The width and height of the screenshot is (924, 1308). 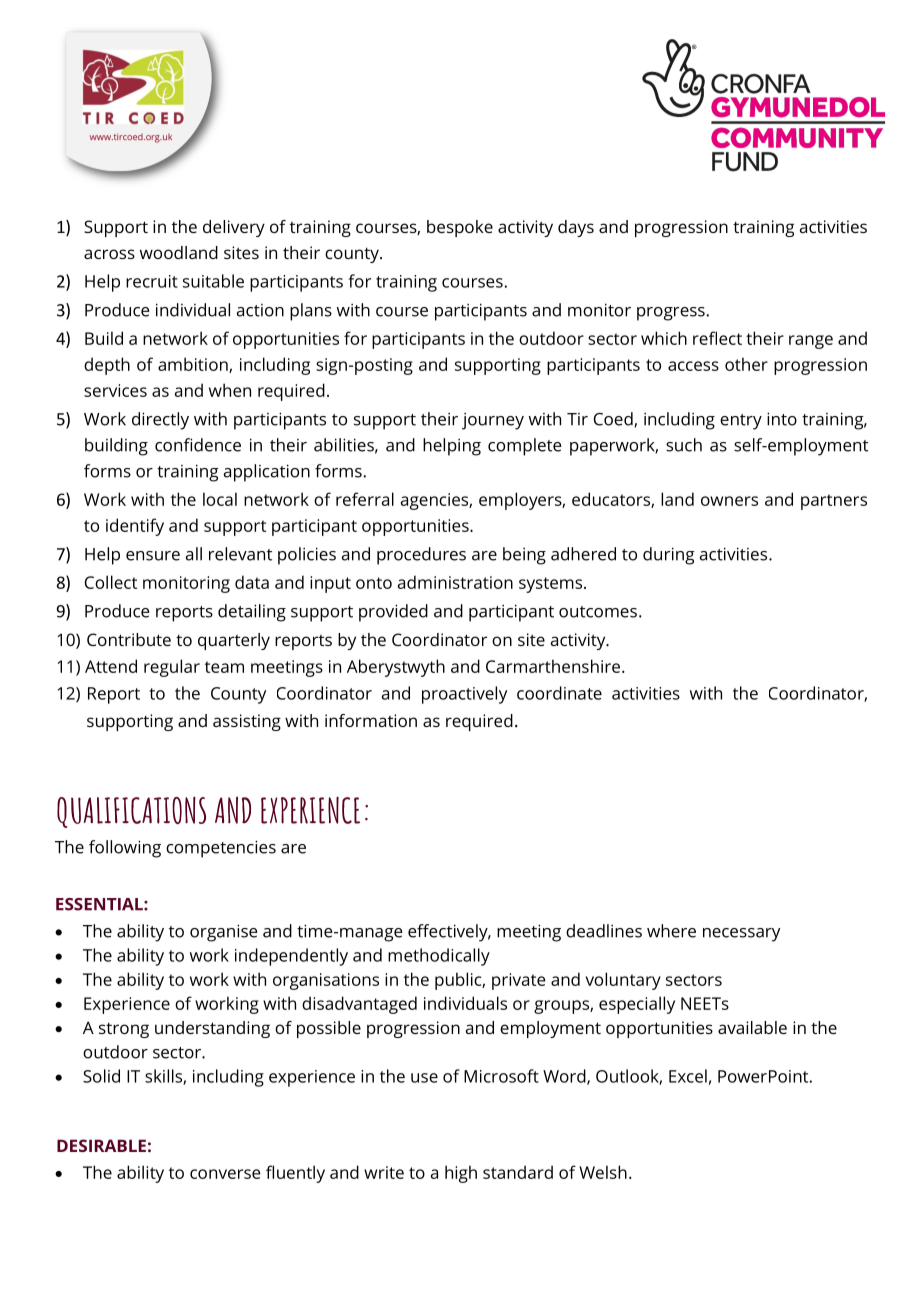 What do you see at coordinates (221, 849) in the screenshot?
I see `competencies` at bounding box center [221, 849].
